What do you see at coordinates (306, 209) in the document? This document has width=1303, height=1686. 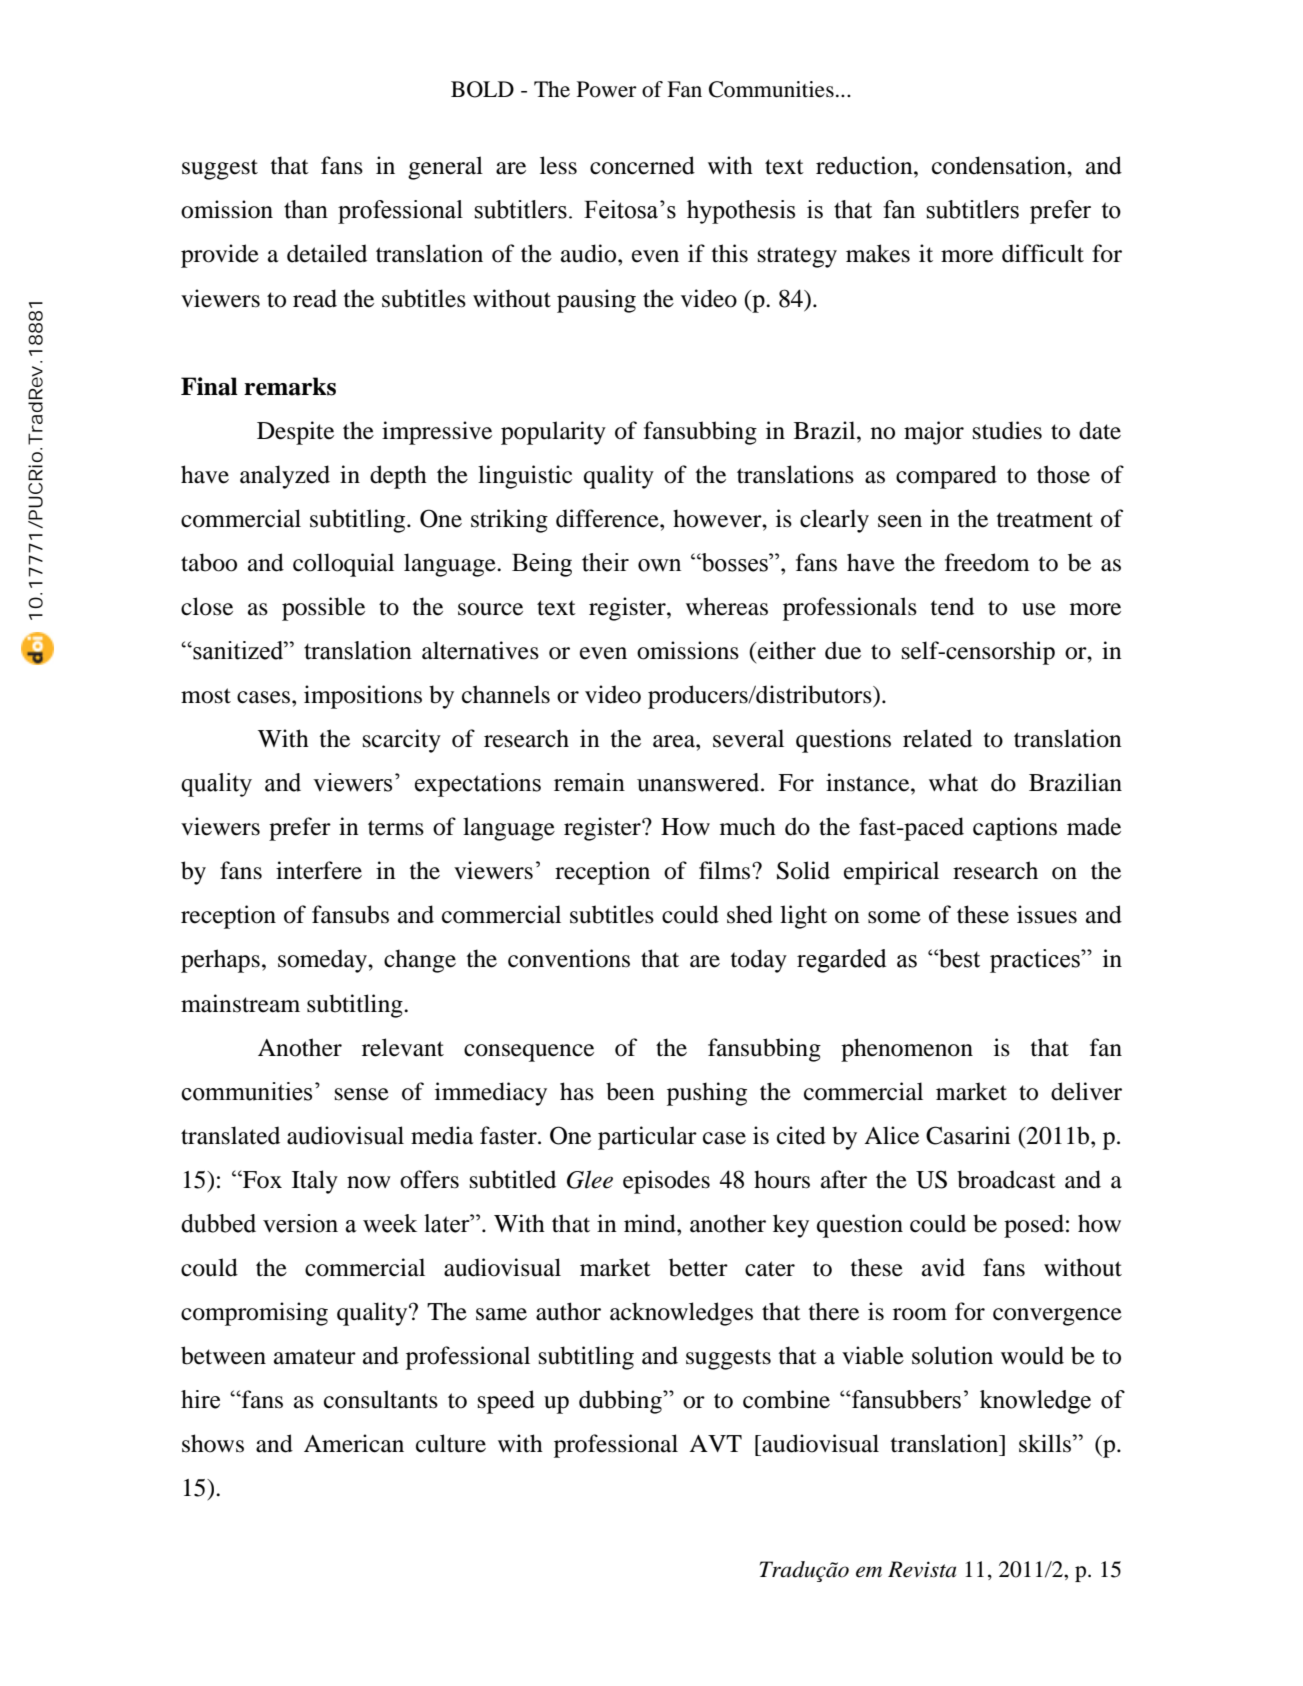 I see `than` at bounding box center [306, 209].
